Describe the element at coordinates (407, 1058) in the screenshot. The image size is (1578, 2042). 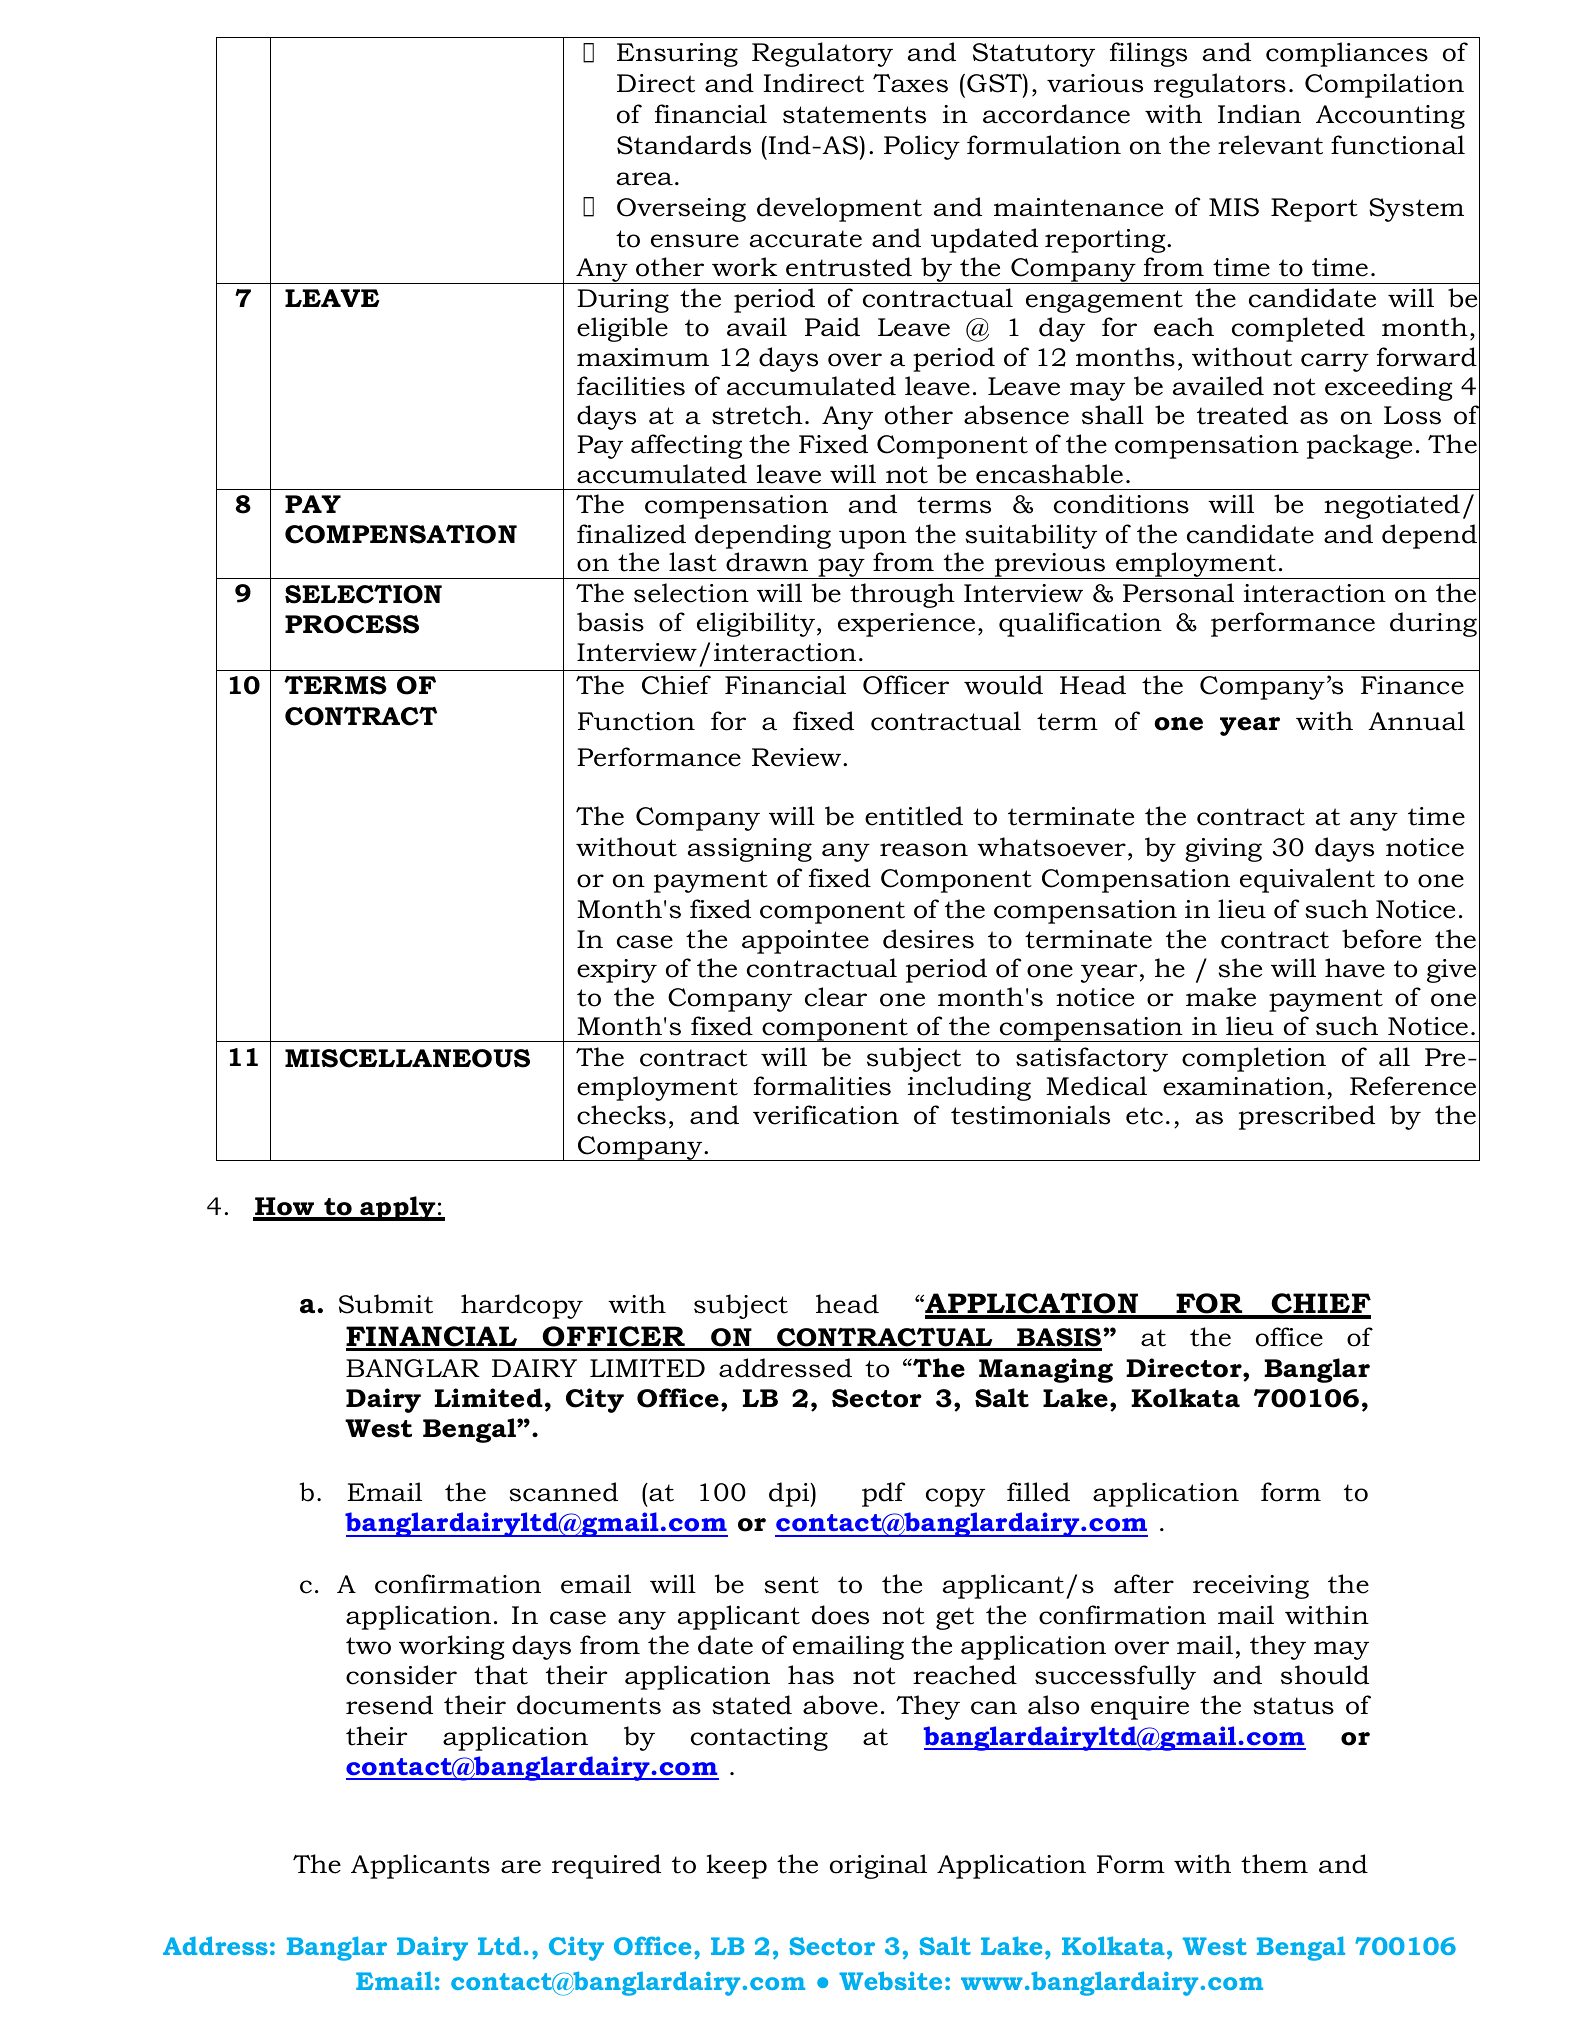
I see `MISCELLANEOUS` at that location.
